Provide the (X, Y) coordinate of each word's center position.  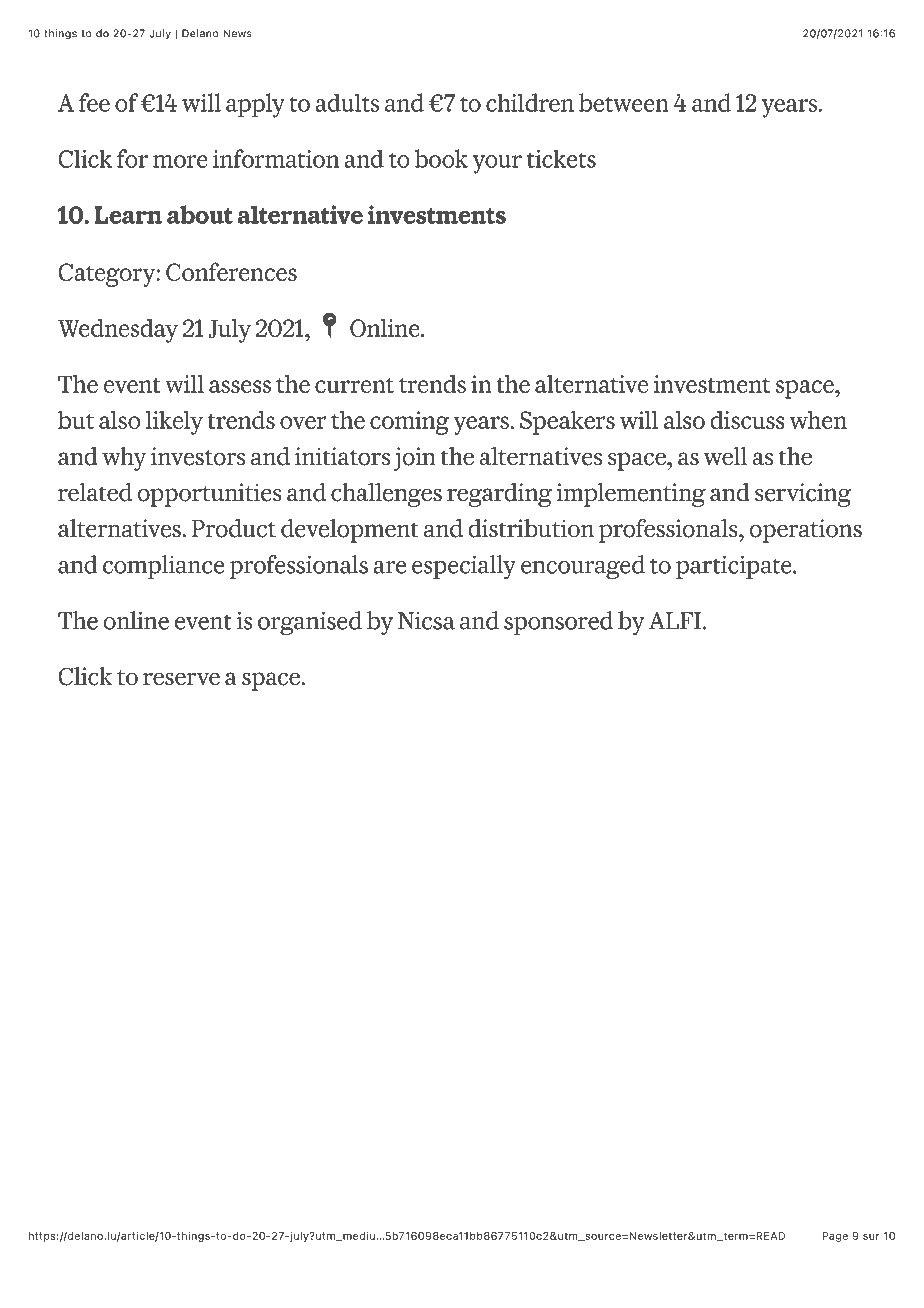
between (624, 102)
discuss (747, 420)
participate (735, 567)
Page (835, 1237)
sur (871, 1237)
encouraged (583, 567)
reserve (181, 679)
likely (174, 422)
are (389, 567)
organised (310, 623)
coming (410, 423)
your (497, 164)
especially (464, 567)
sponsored (558, 623)
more (180, 161)
